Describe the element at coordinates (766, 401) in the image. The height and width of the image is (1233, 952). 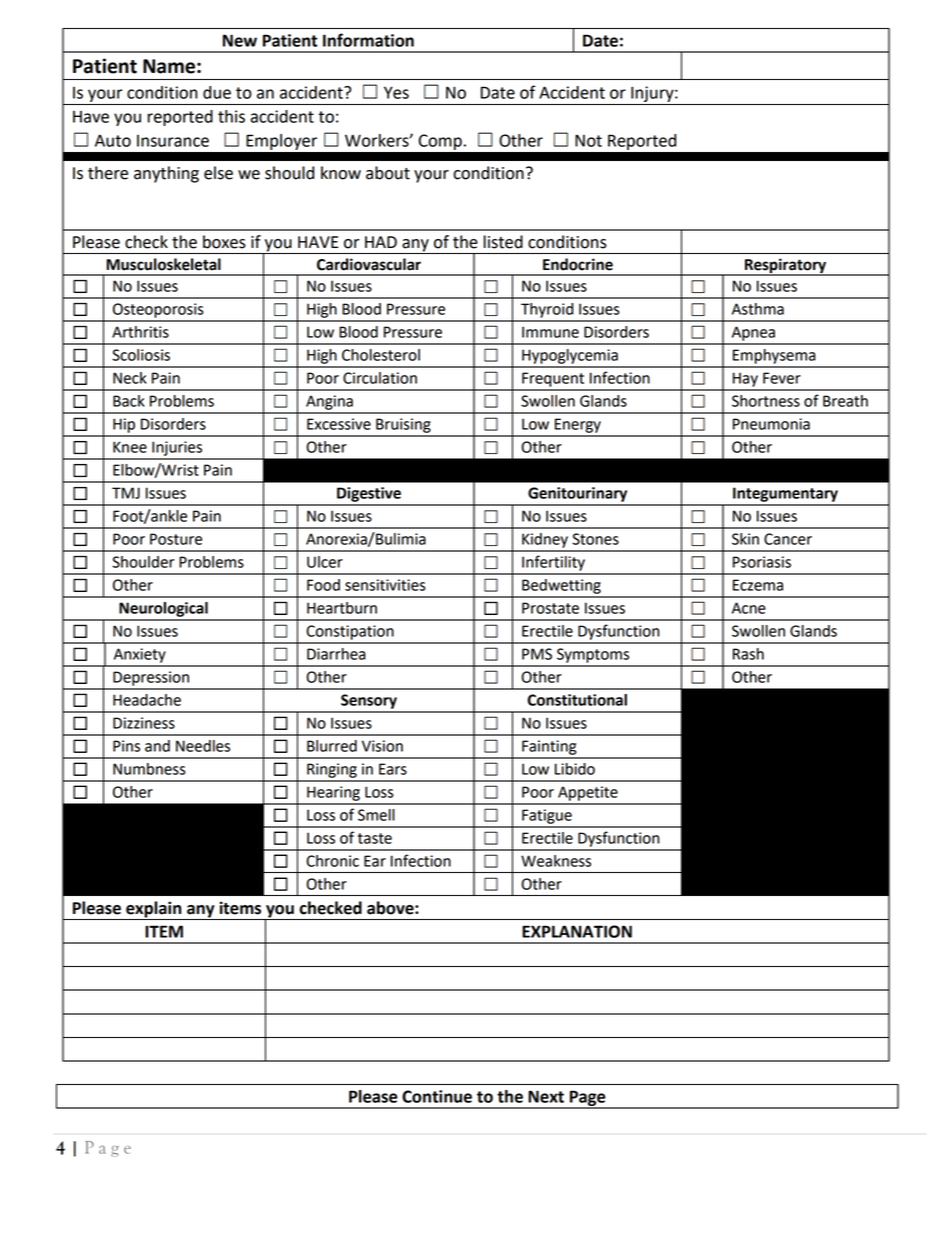
I see `Shortness` at that location.
